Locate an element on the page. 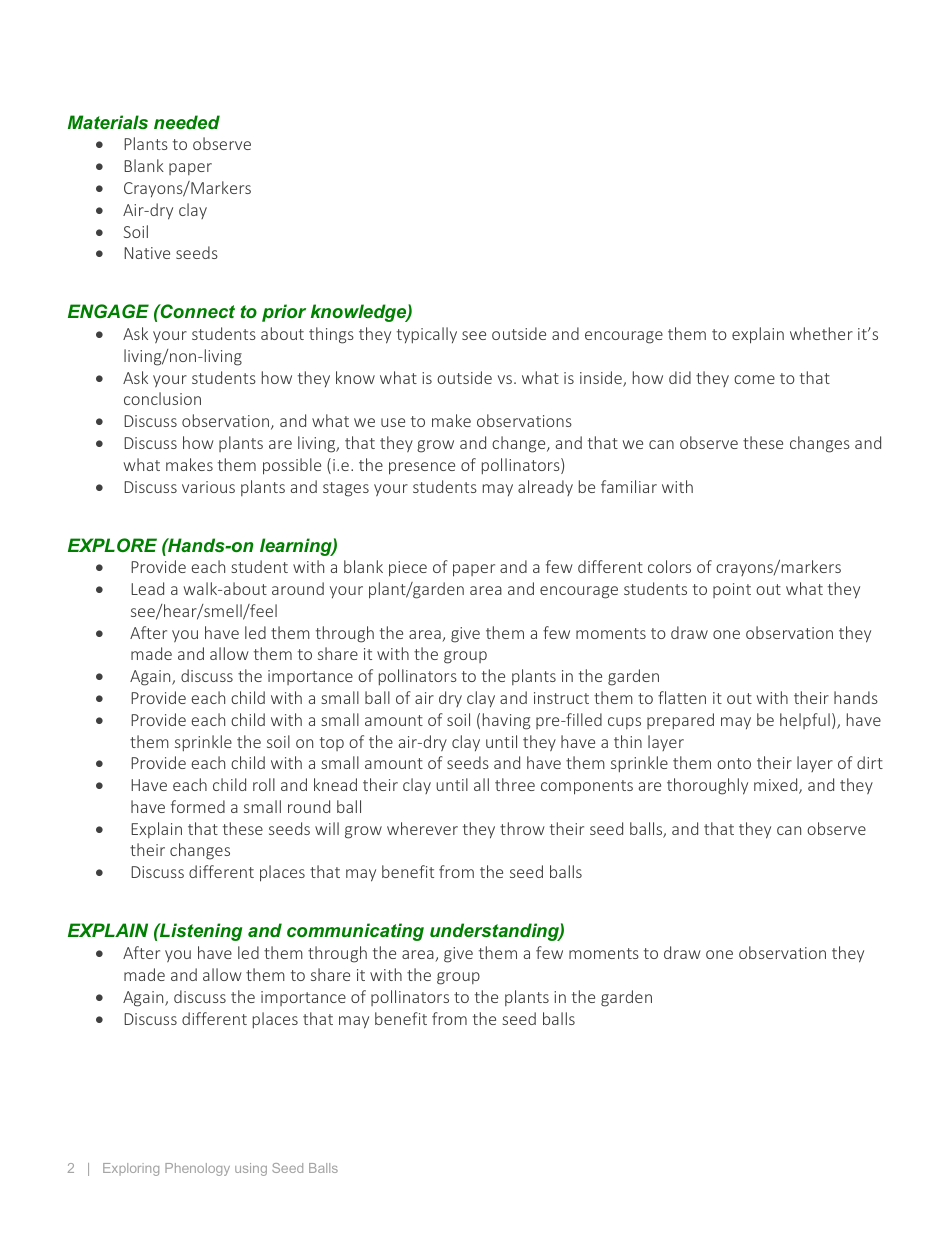 Image resolution: width=952 pixels, height=1233 pixels. Phenology is located at coordinates (197, 1169).
